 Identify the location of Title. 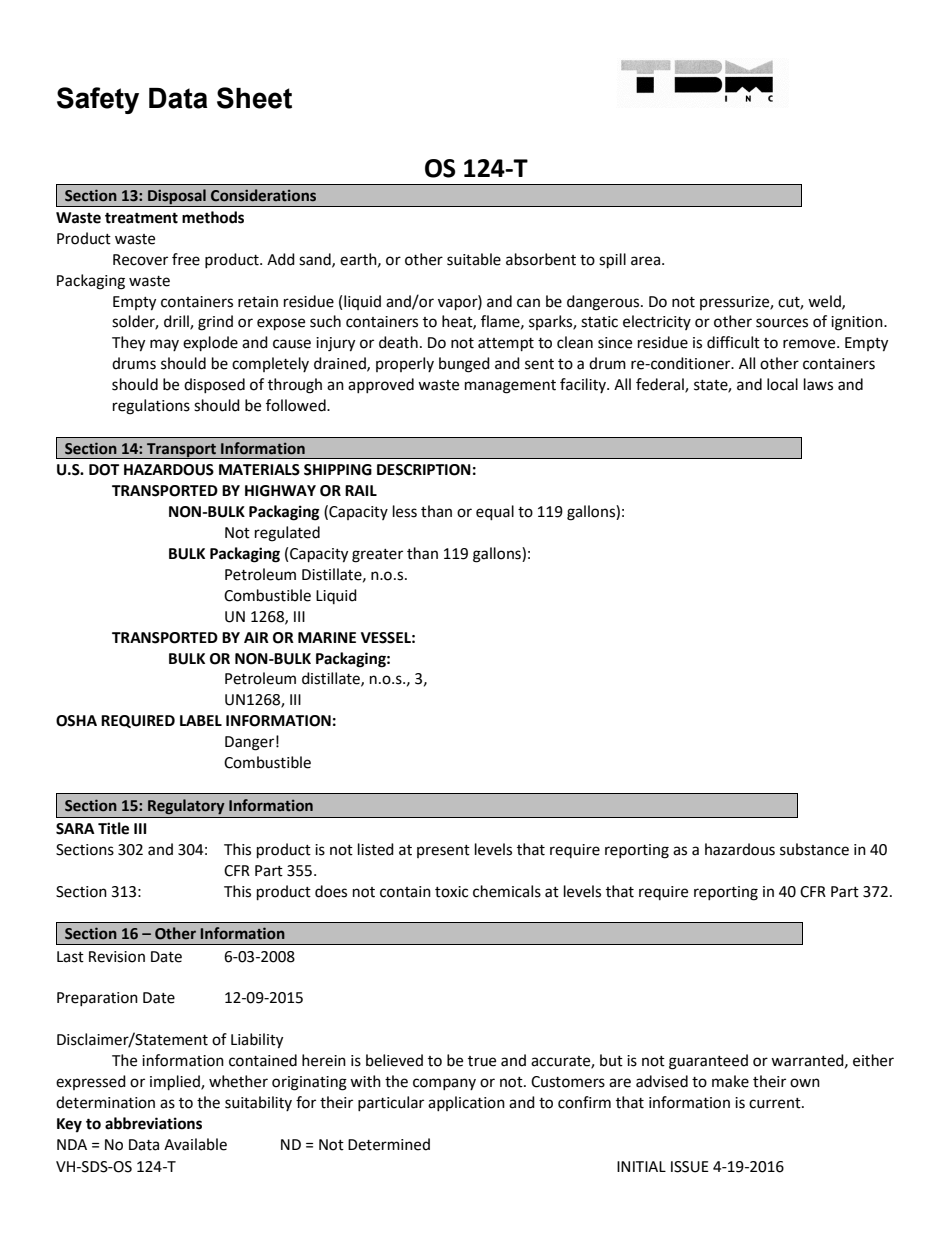
(113, 828).
